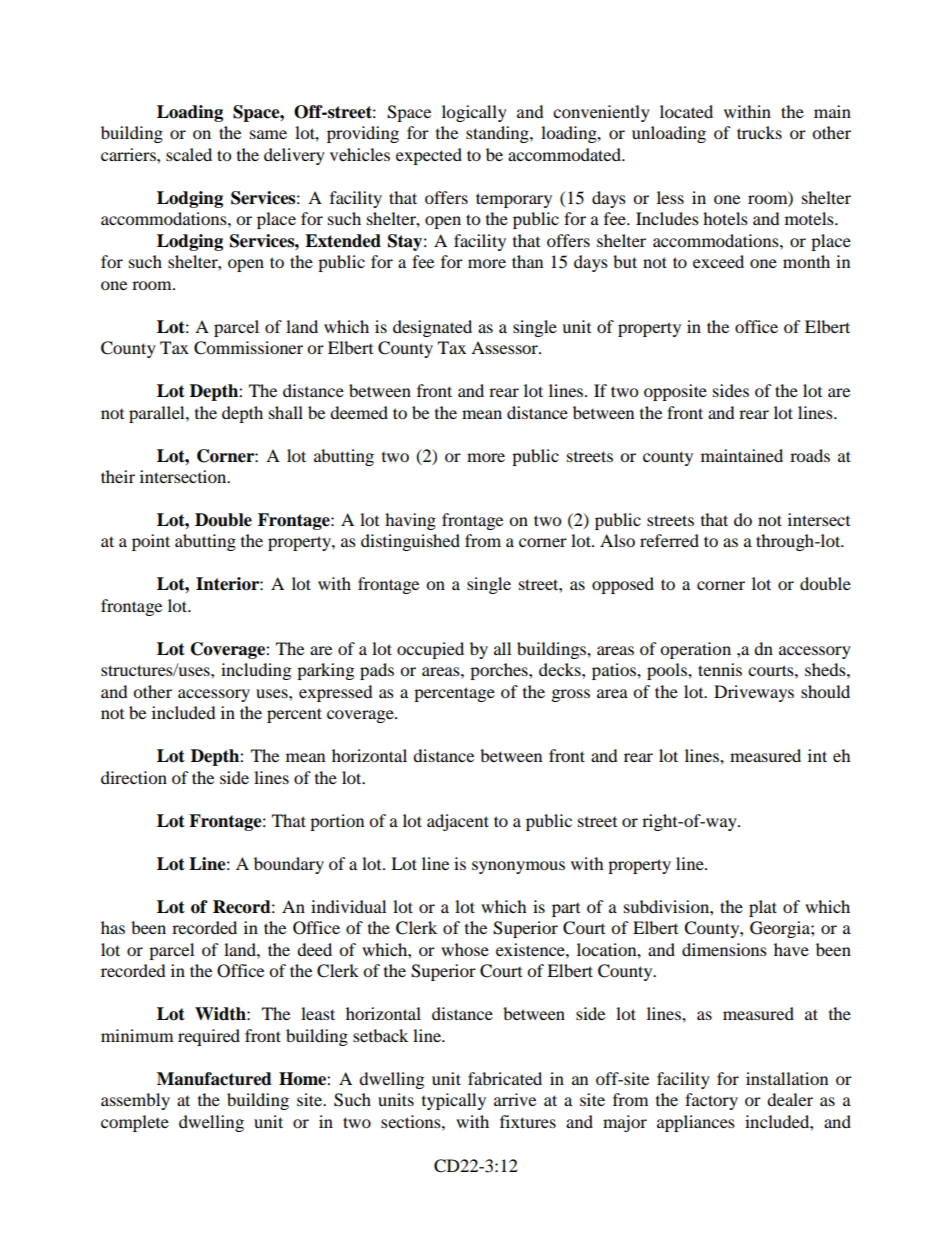 The image size is (952, 1233). I want to click on typically, so click(454, 1101).
